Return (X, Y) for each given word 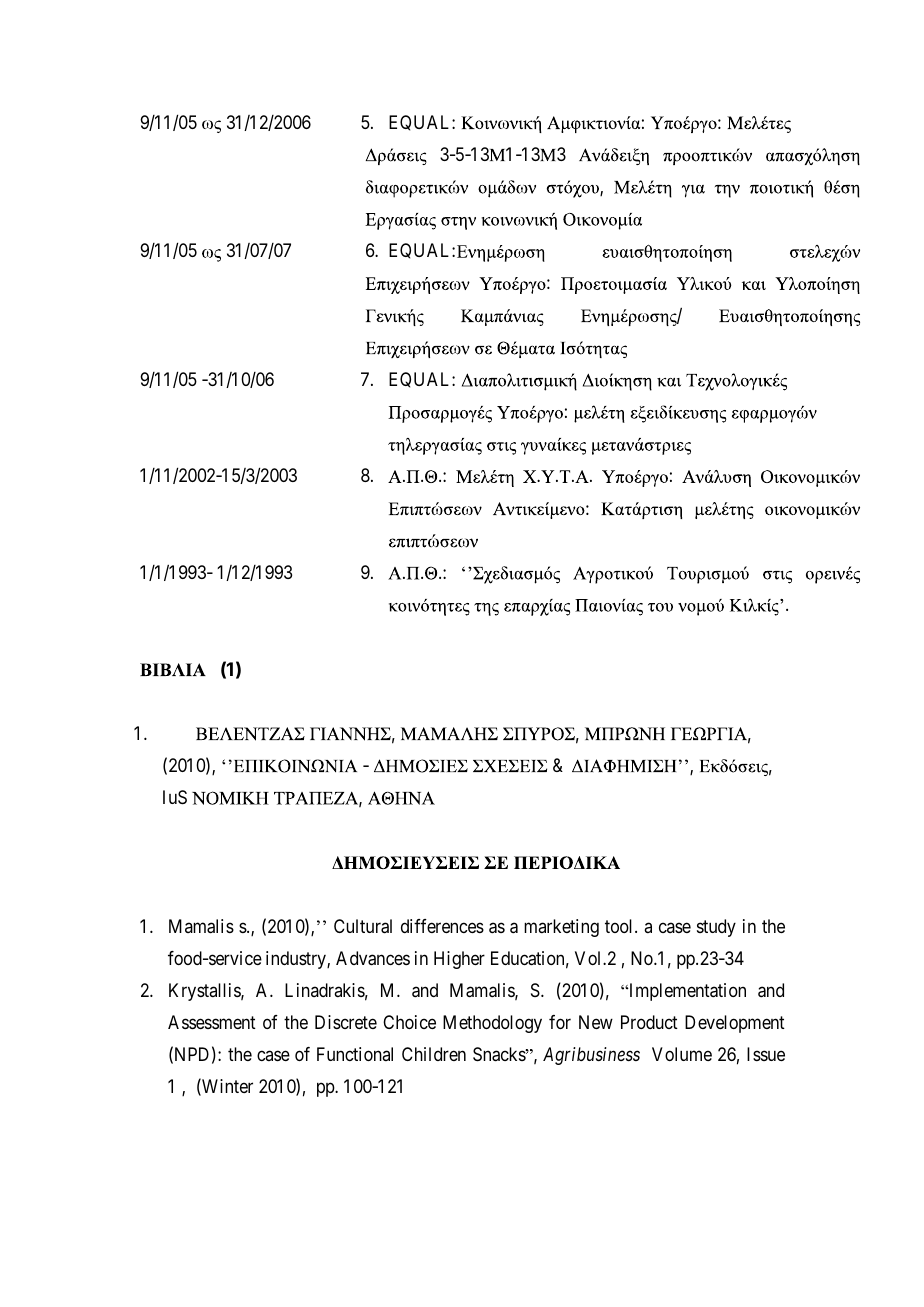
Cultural (363, 926)
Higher (459, 960)
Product (649, 1022)
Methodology (492, 1024)
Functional (355, 1054)
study (716, 928)
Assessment (212, 1022)
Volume (682, 1054)
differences (442, 926)
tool (620, 926)
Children (434, 1054)
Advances (373, 958)
